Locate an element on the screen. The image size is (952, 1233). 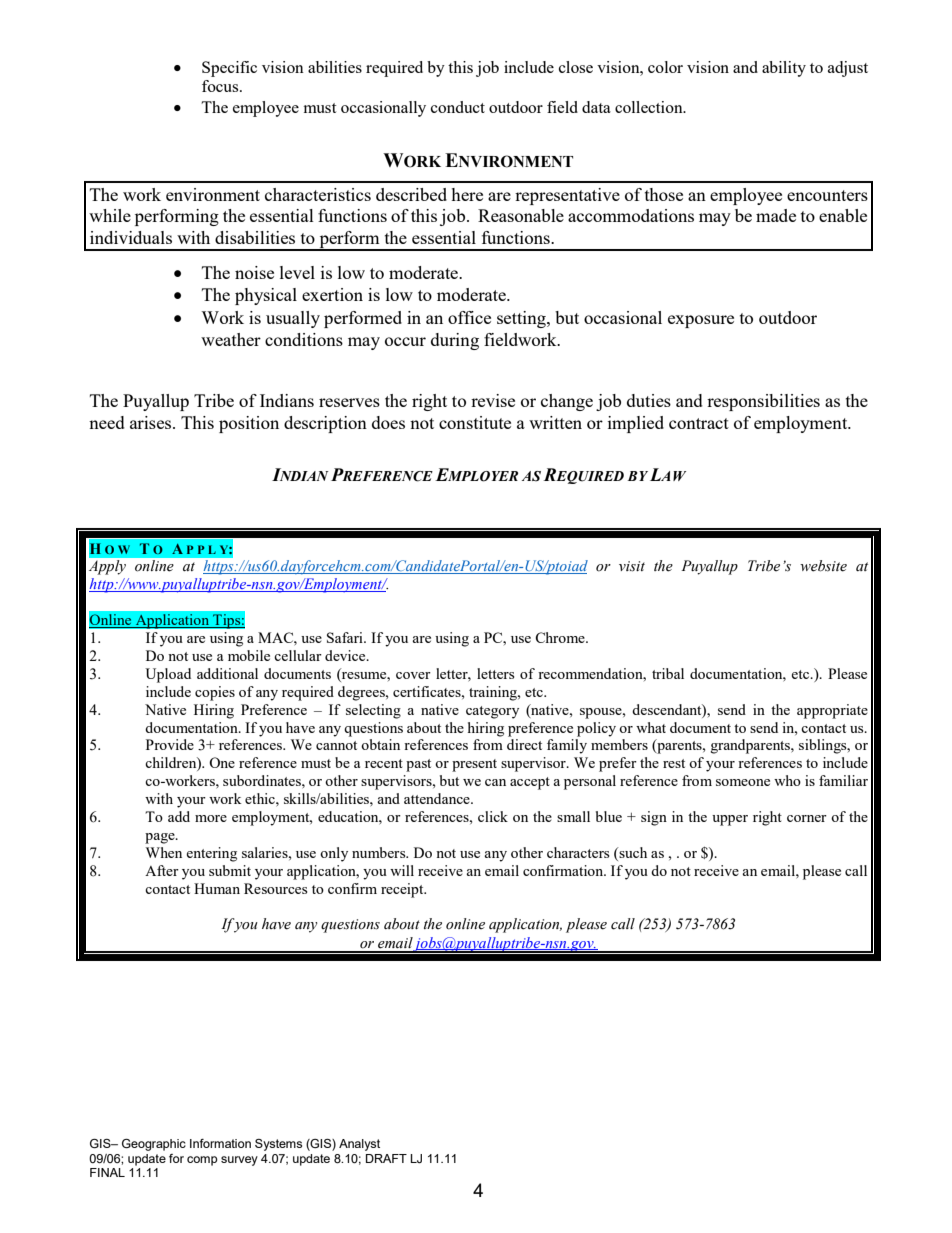
constitute is located at coordinates (475, 422).
